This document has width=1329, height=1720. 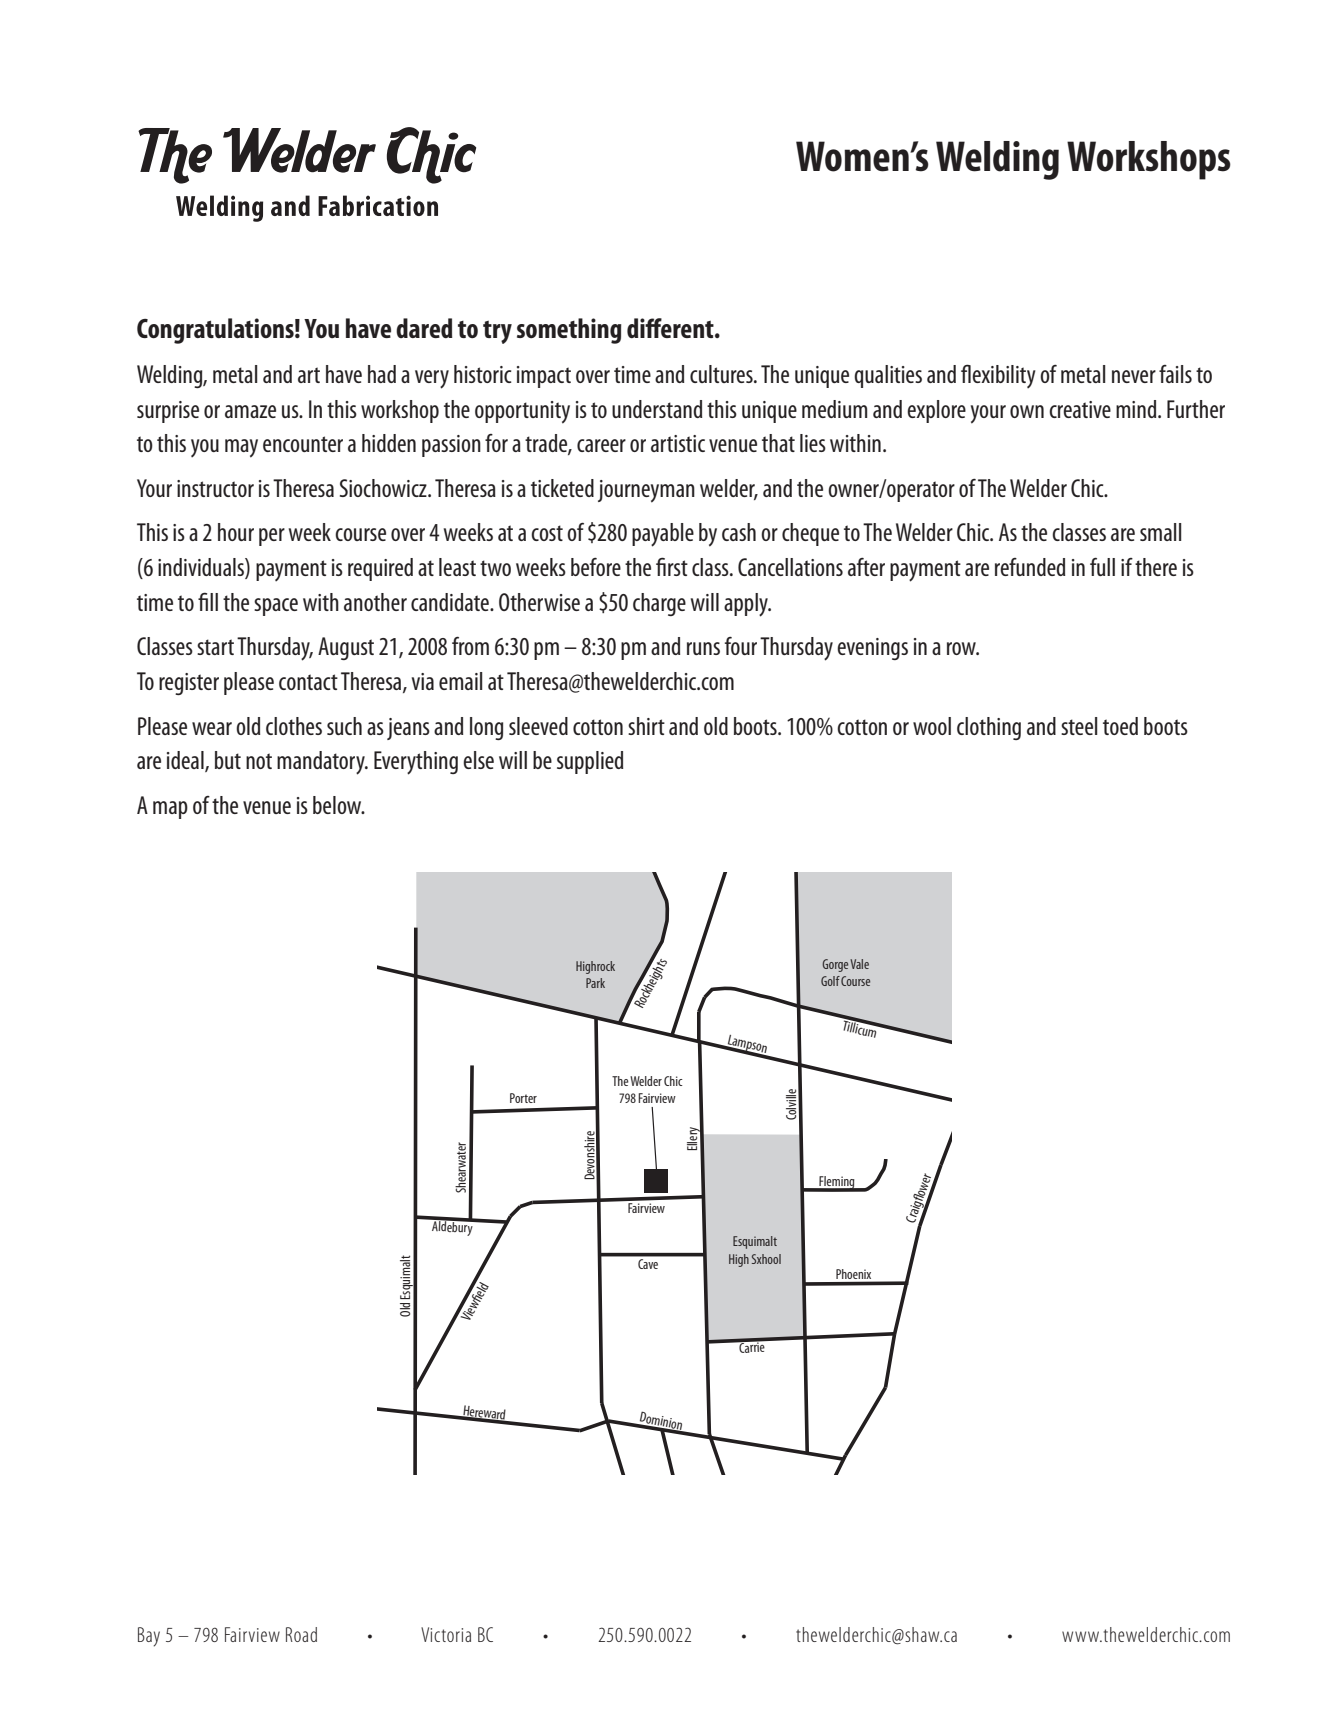 I want to click on supplied, so click(x=590, y=762).
